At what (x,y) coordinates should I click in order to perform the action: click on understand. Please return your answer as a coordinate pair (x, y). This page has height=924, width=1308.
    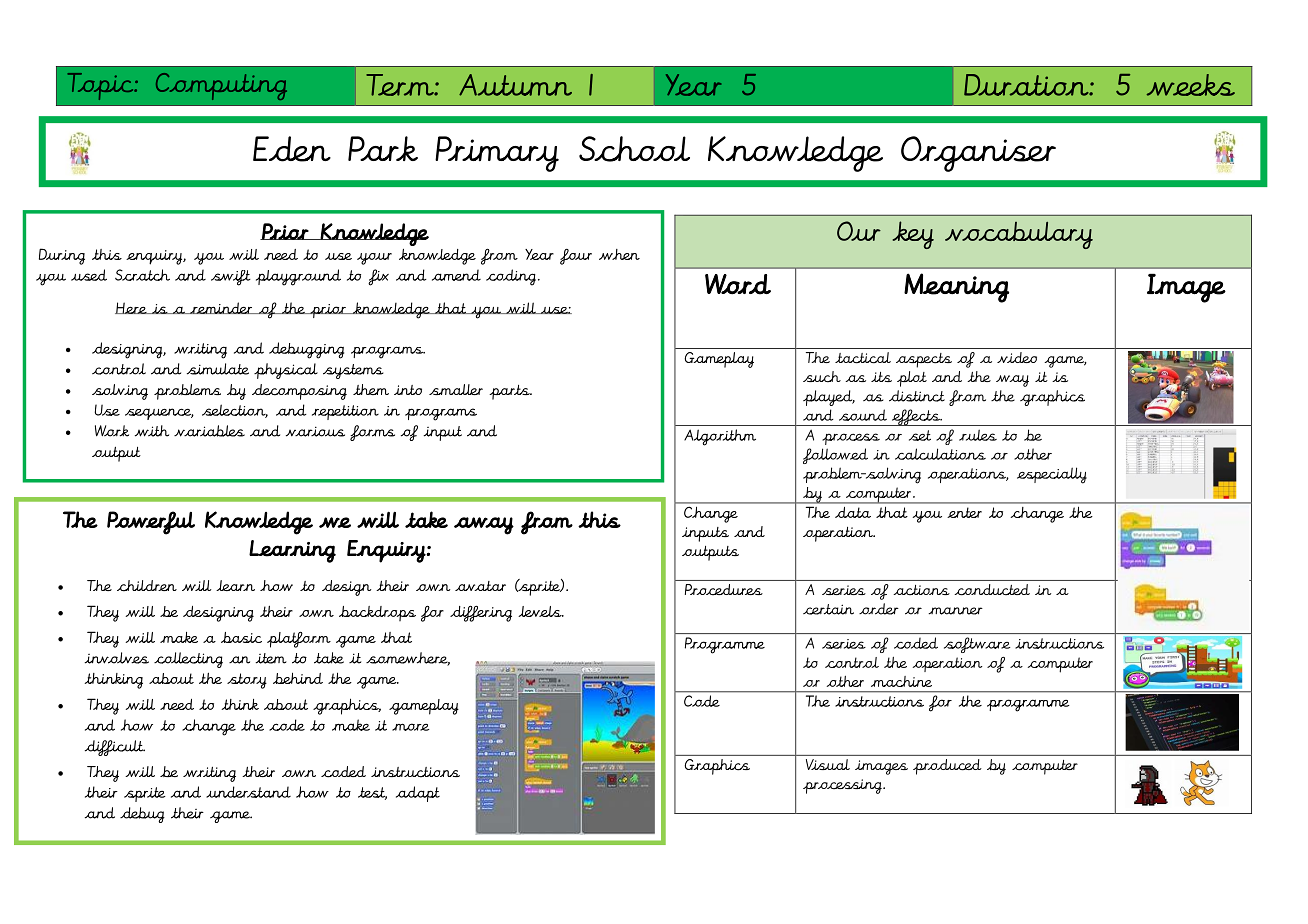
    Looking at the image, I should click on (248, 792).
